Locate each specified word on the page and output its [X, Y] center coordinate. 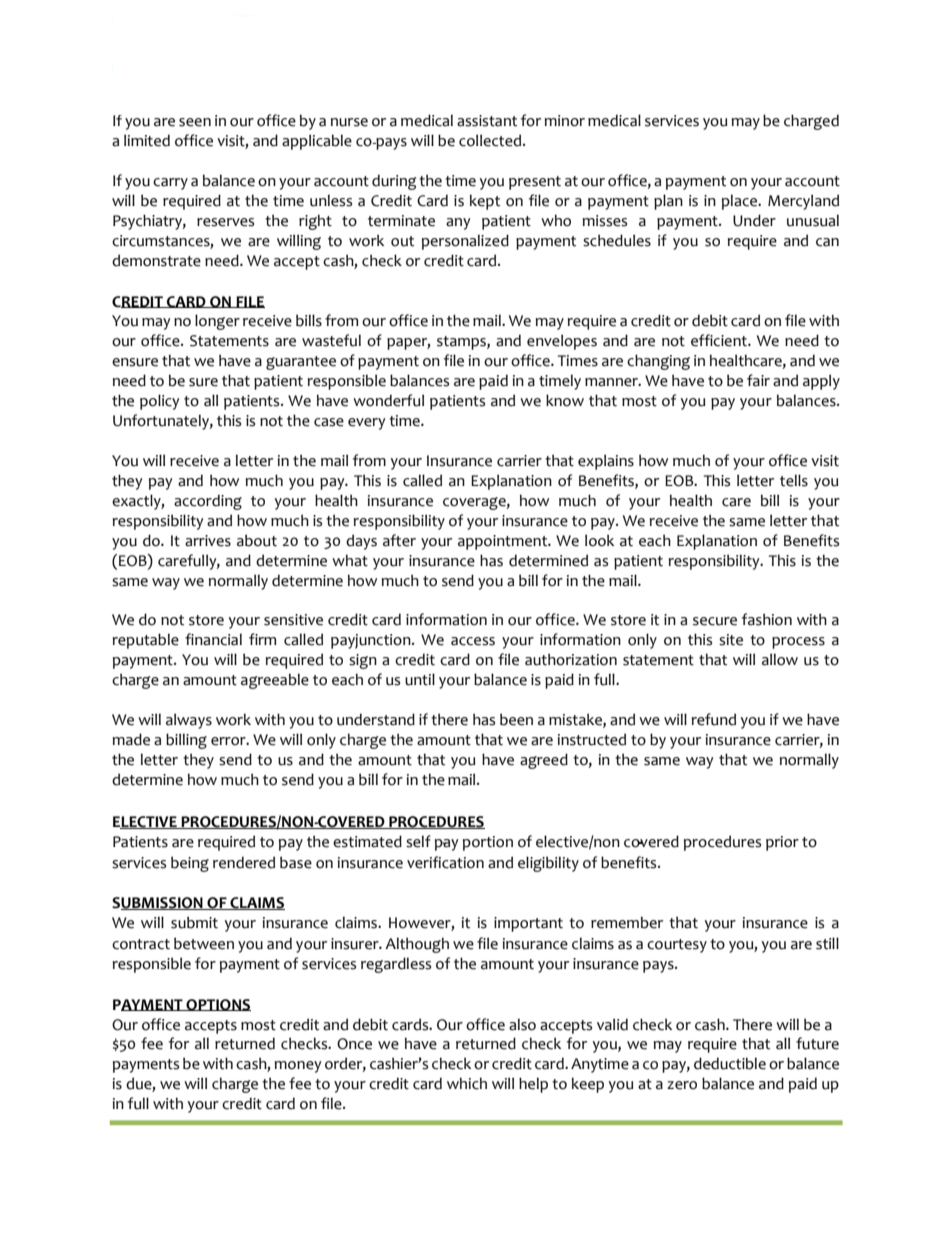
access [473, 641]
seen [195, 122]
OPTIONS [217, 1005]
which [467, 1084]
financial [213, 639]
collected [491, 140]
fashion [767, 619]
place [741, 202]
